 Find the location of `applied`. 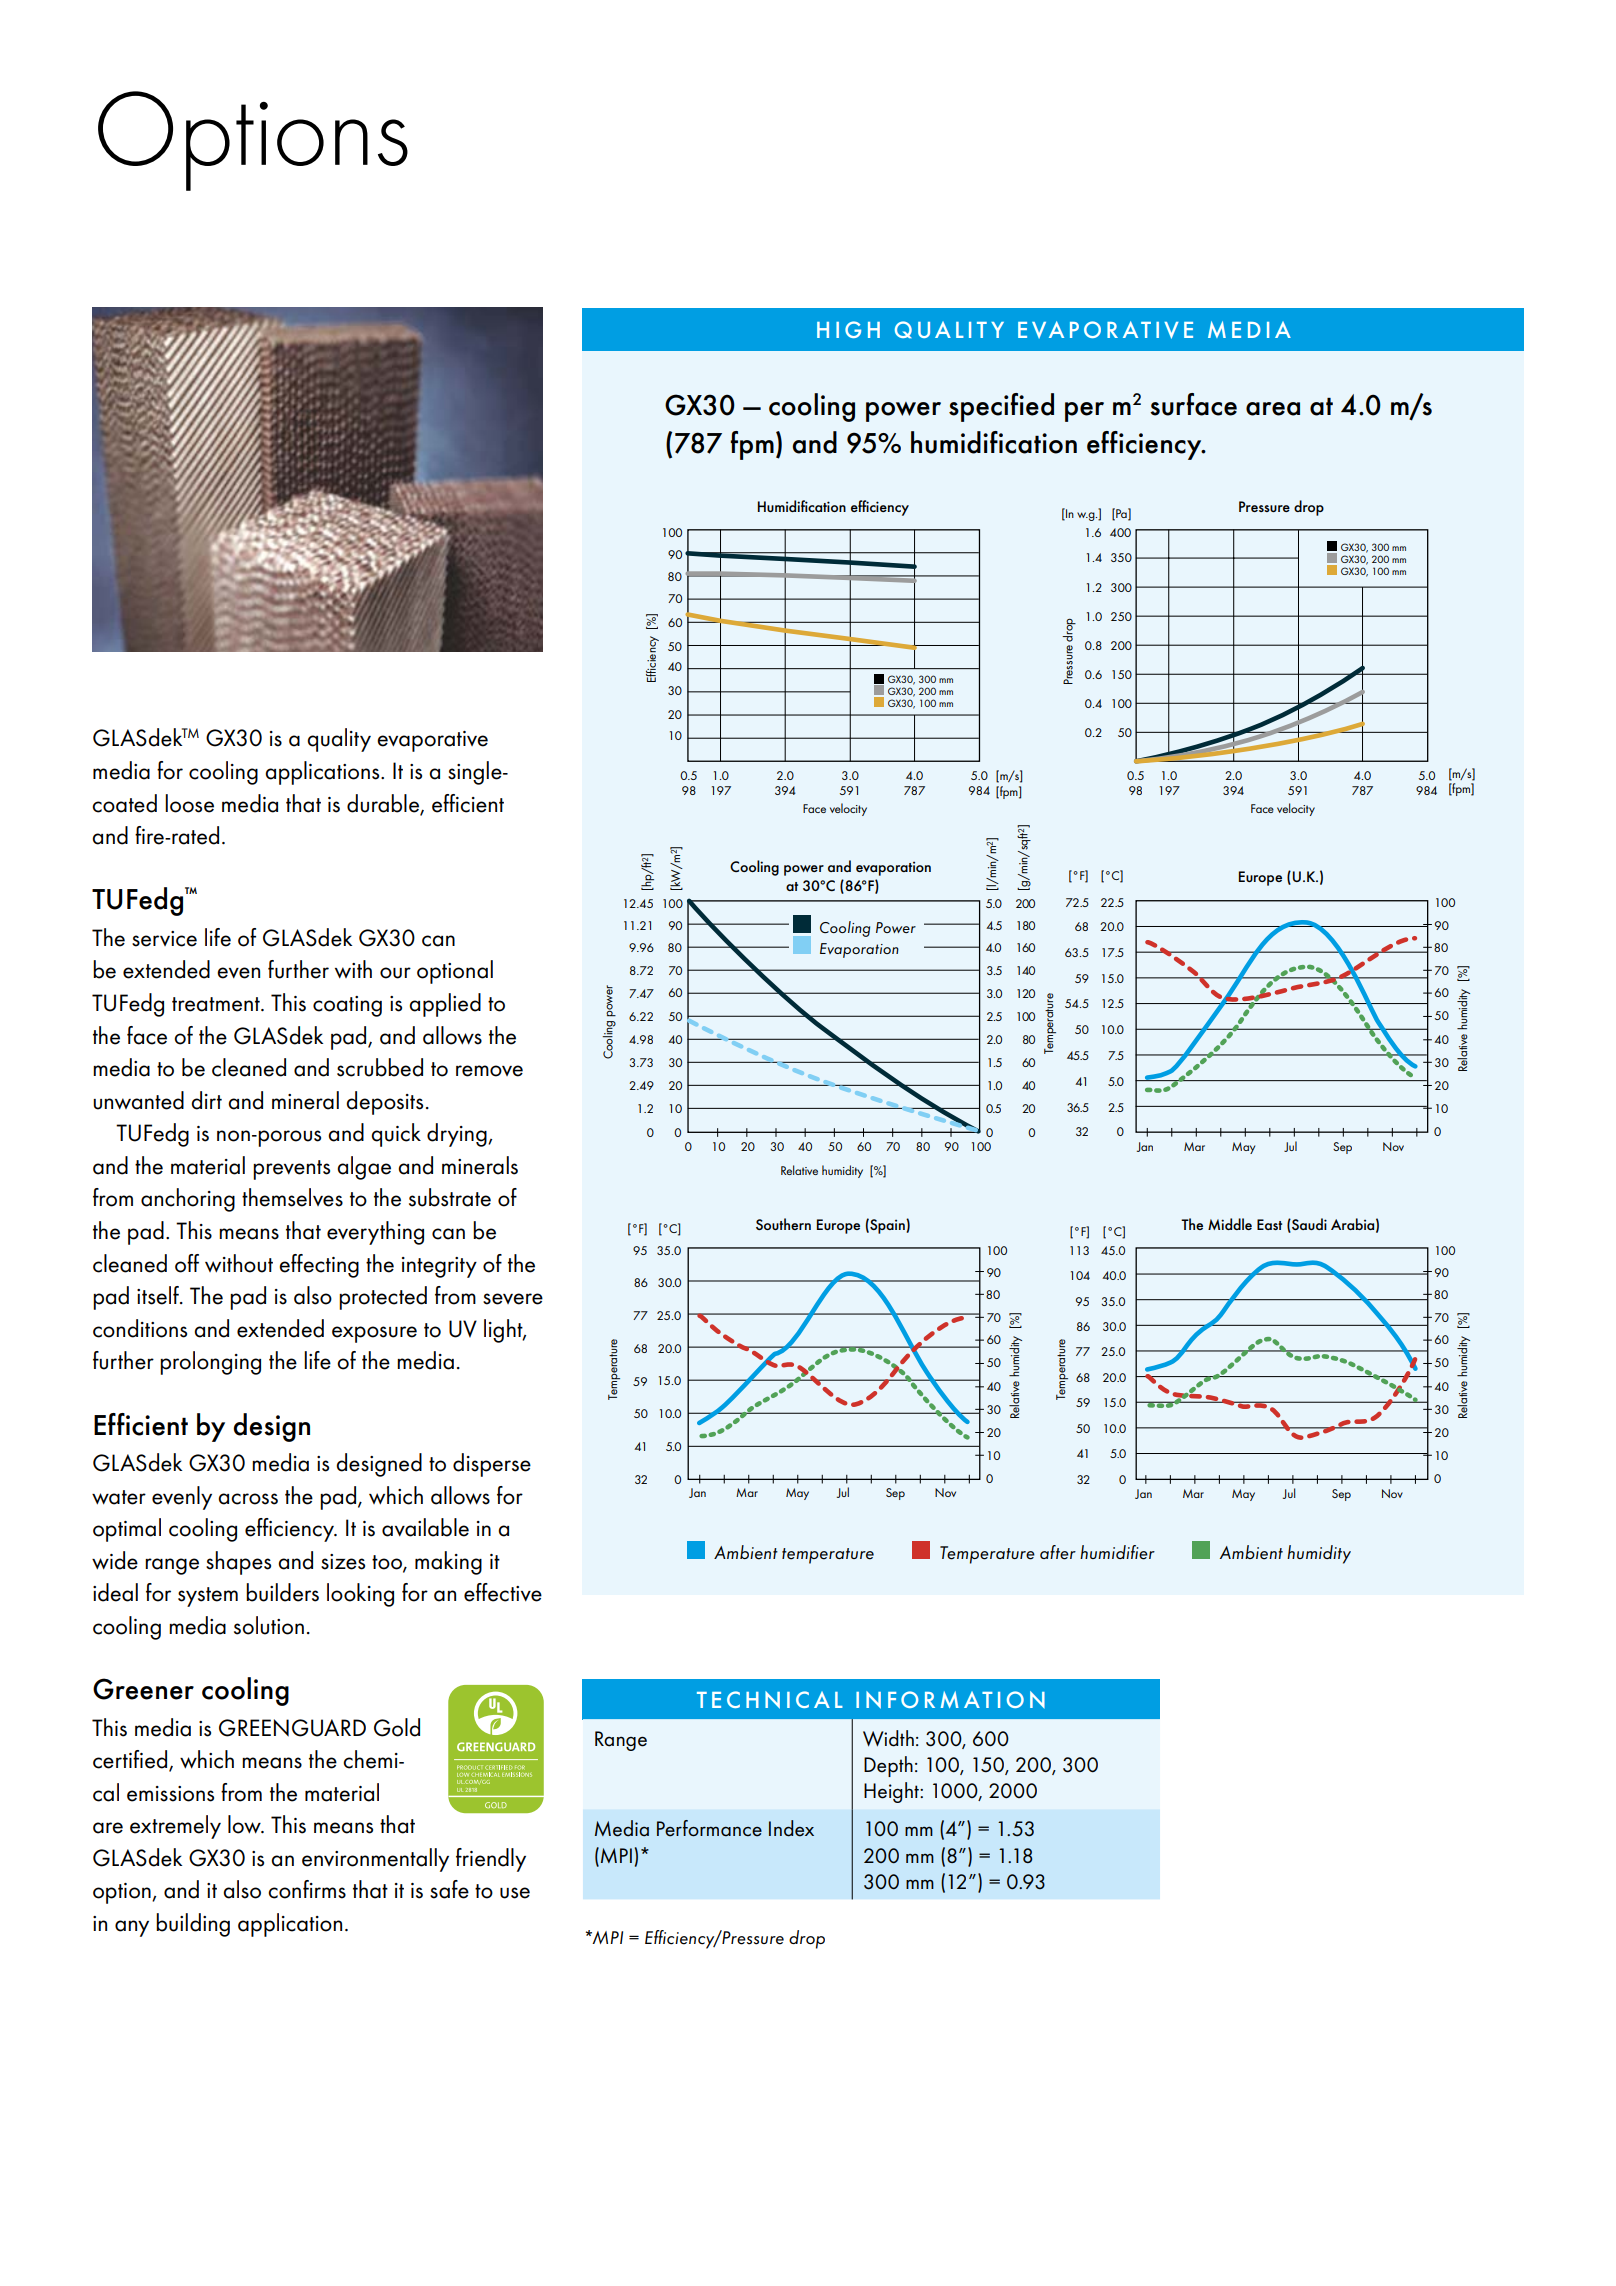

applied is located at coordinates (445, 1005).
